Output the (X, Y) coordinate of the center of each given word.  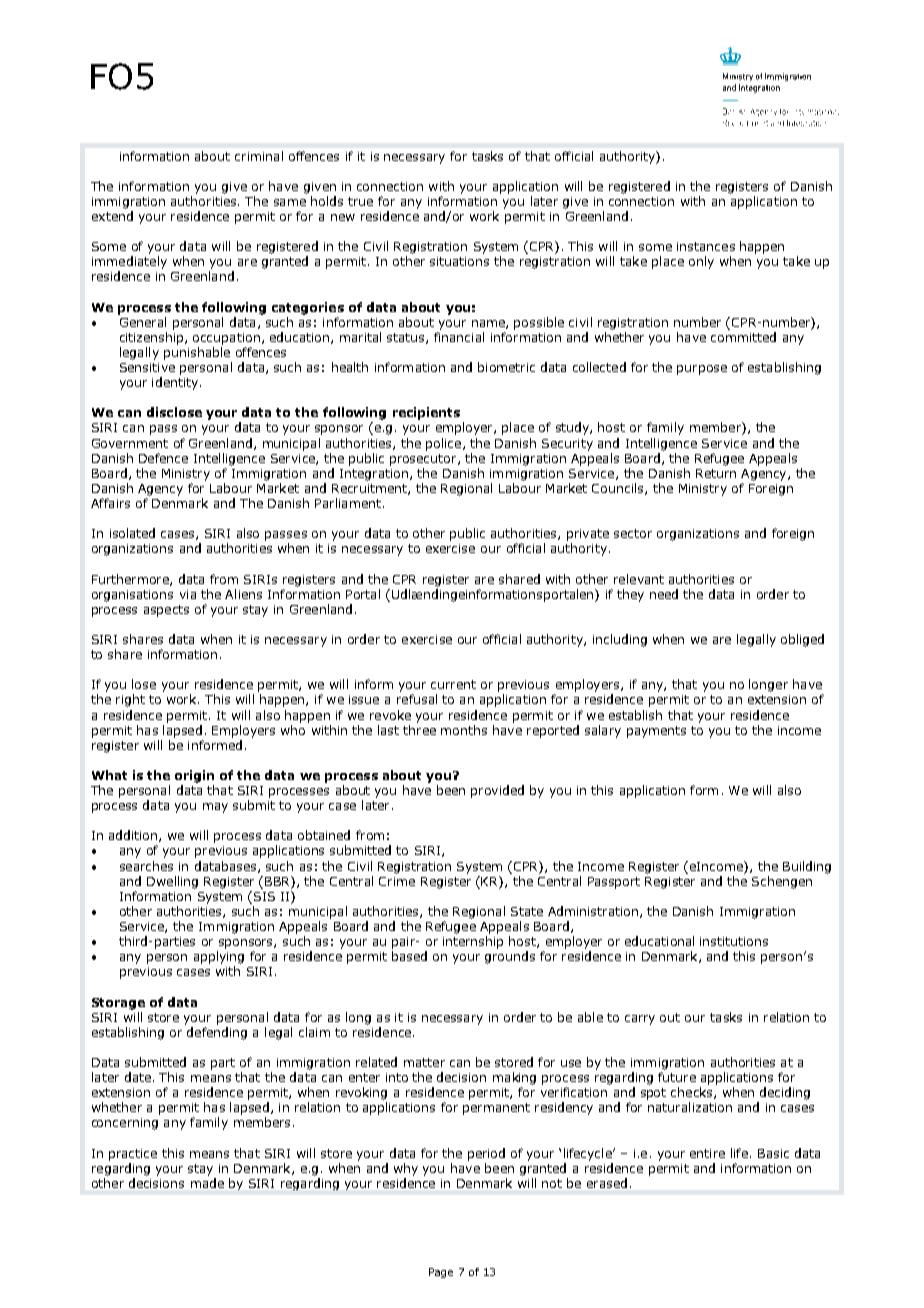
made (207, 1183)
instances (706, 246)
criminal (259, 156)
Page (441, 1273)
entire (707, 1153)
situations (459, 261)
